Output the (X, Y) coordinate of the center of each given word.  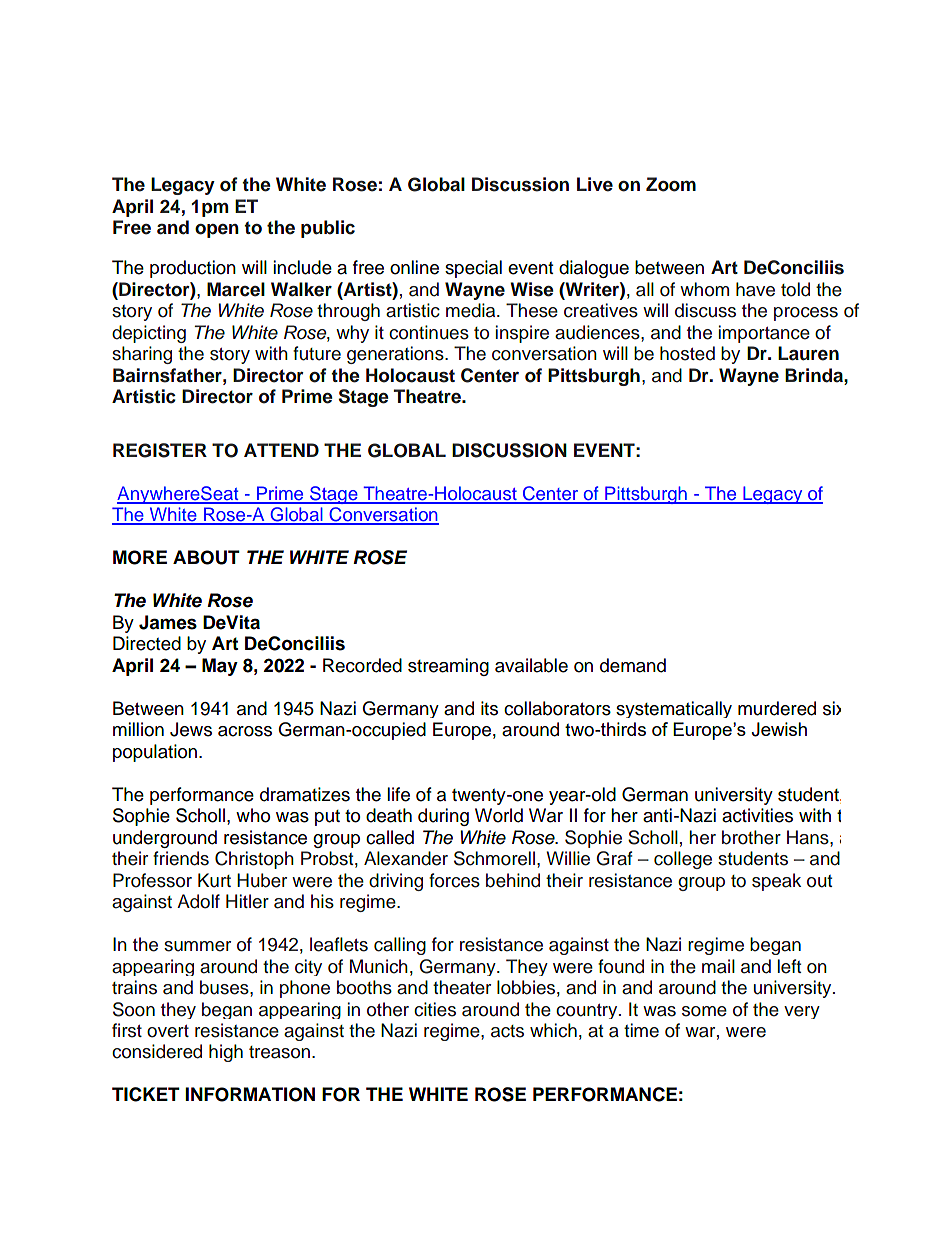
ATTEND (281, 450)
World (499, 815)
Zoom (671, 184)
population (156, 753)
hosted (687, 353)
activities (757, 815)
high (226, 1053)
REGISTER (160, 450)
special (473, 269)
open (217, 231)
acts (507, 1031)
